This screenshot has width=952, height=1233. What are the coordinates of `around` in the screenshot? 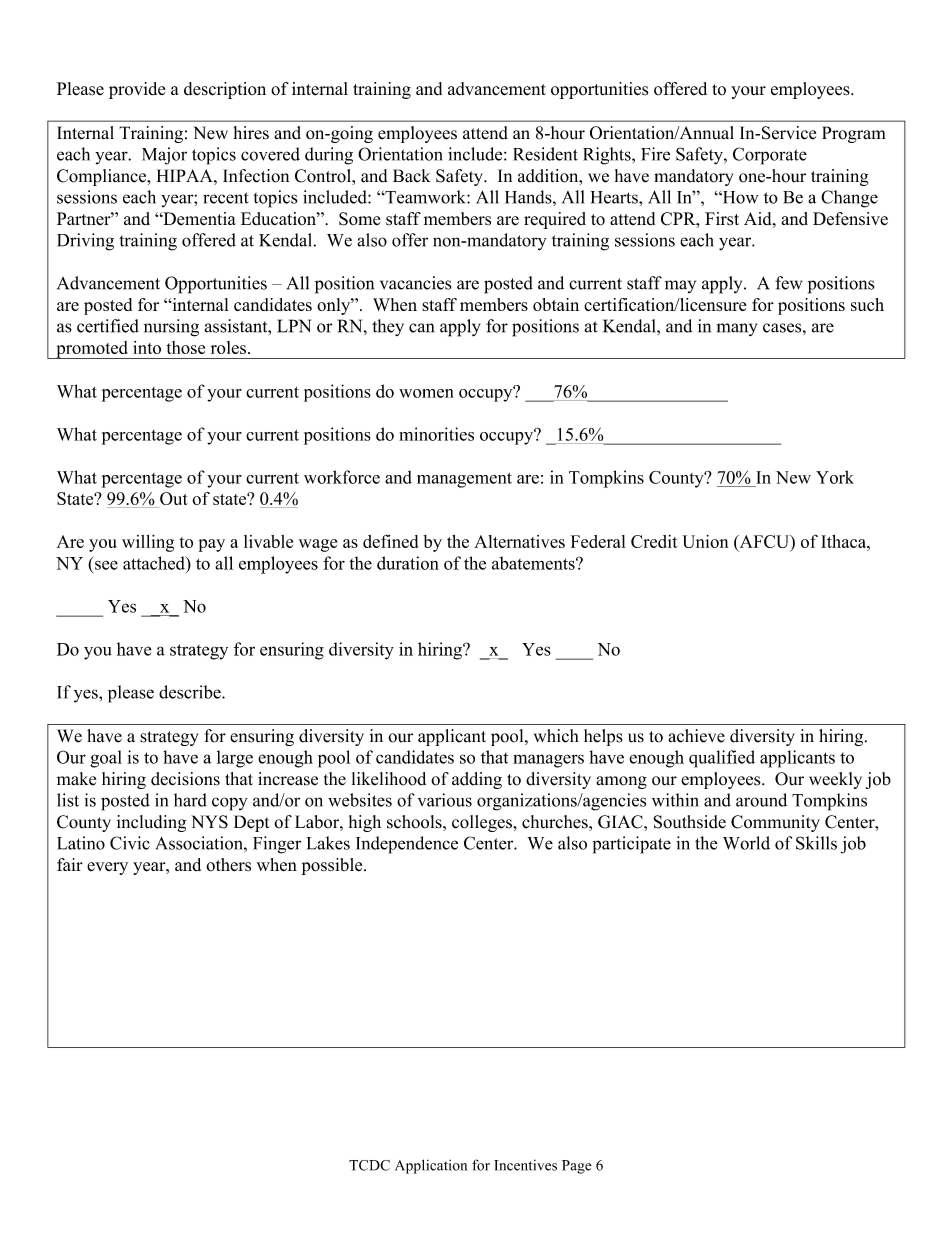 It's located at (761, 800).
